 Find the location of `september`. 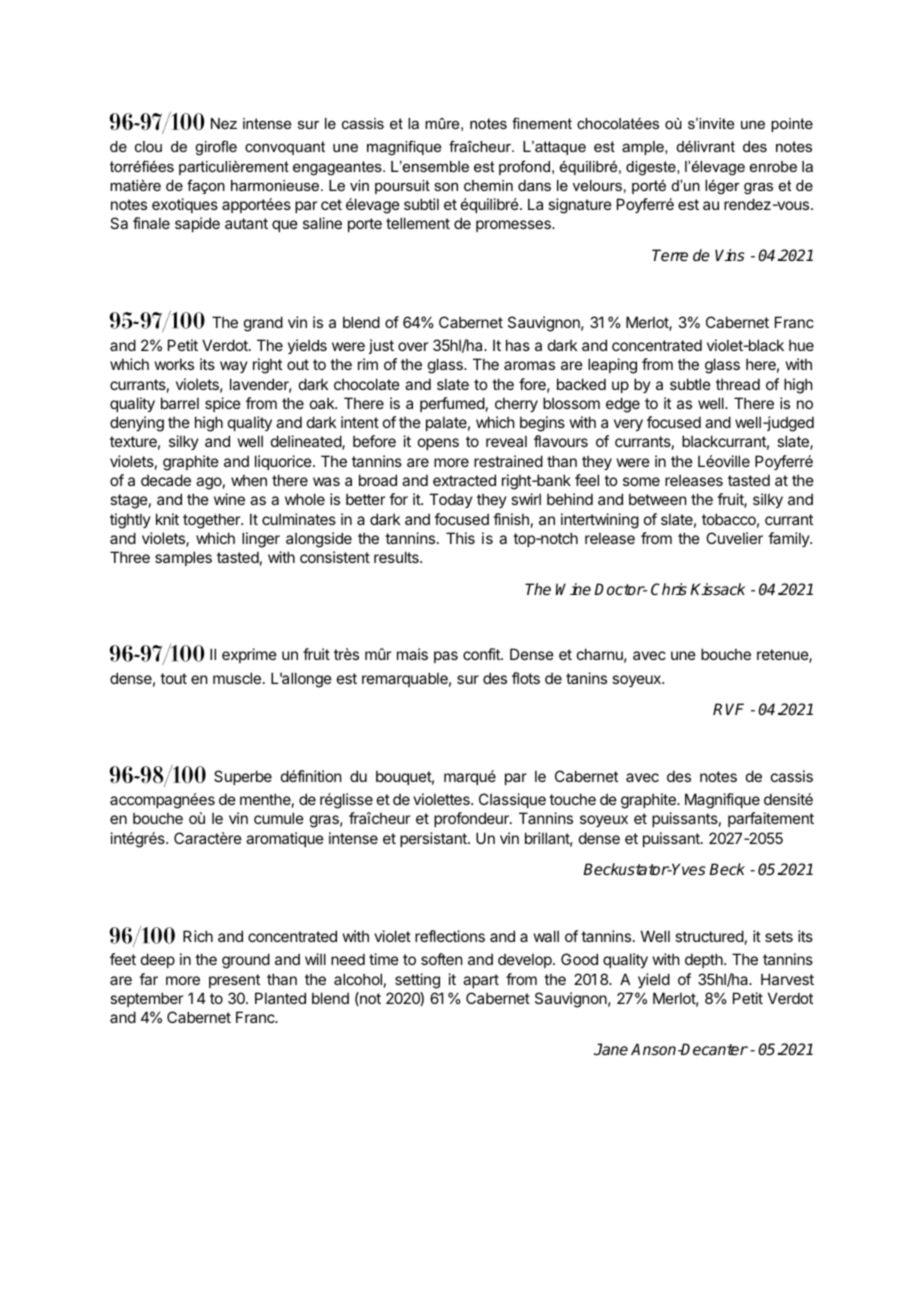

september is located at coordinates (146, 999).
